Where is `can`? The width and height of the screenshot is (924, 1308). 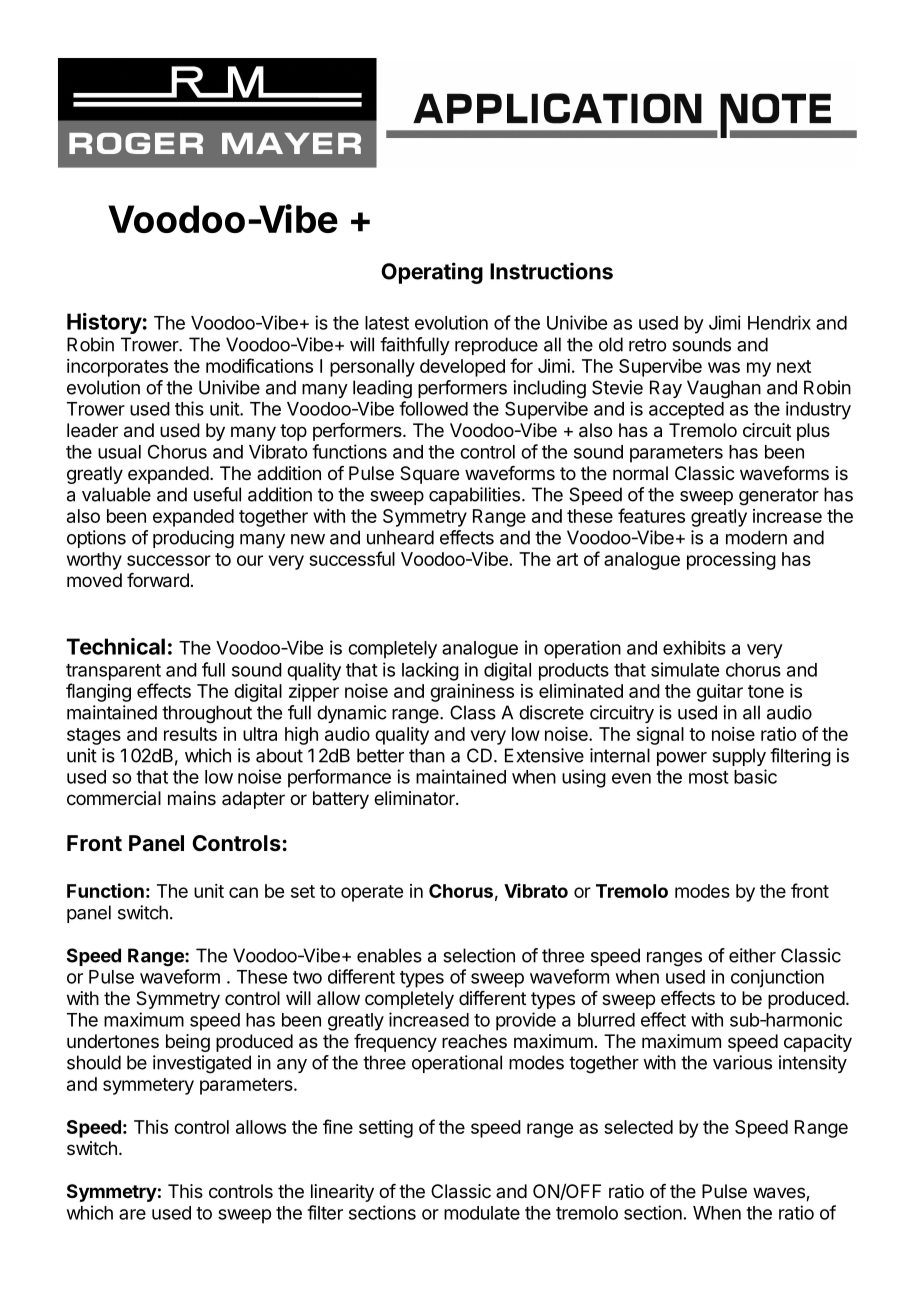
can is located at coordinates (243, 892).
